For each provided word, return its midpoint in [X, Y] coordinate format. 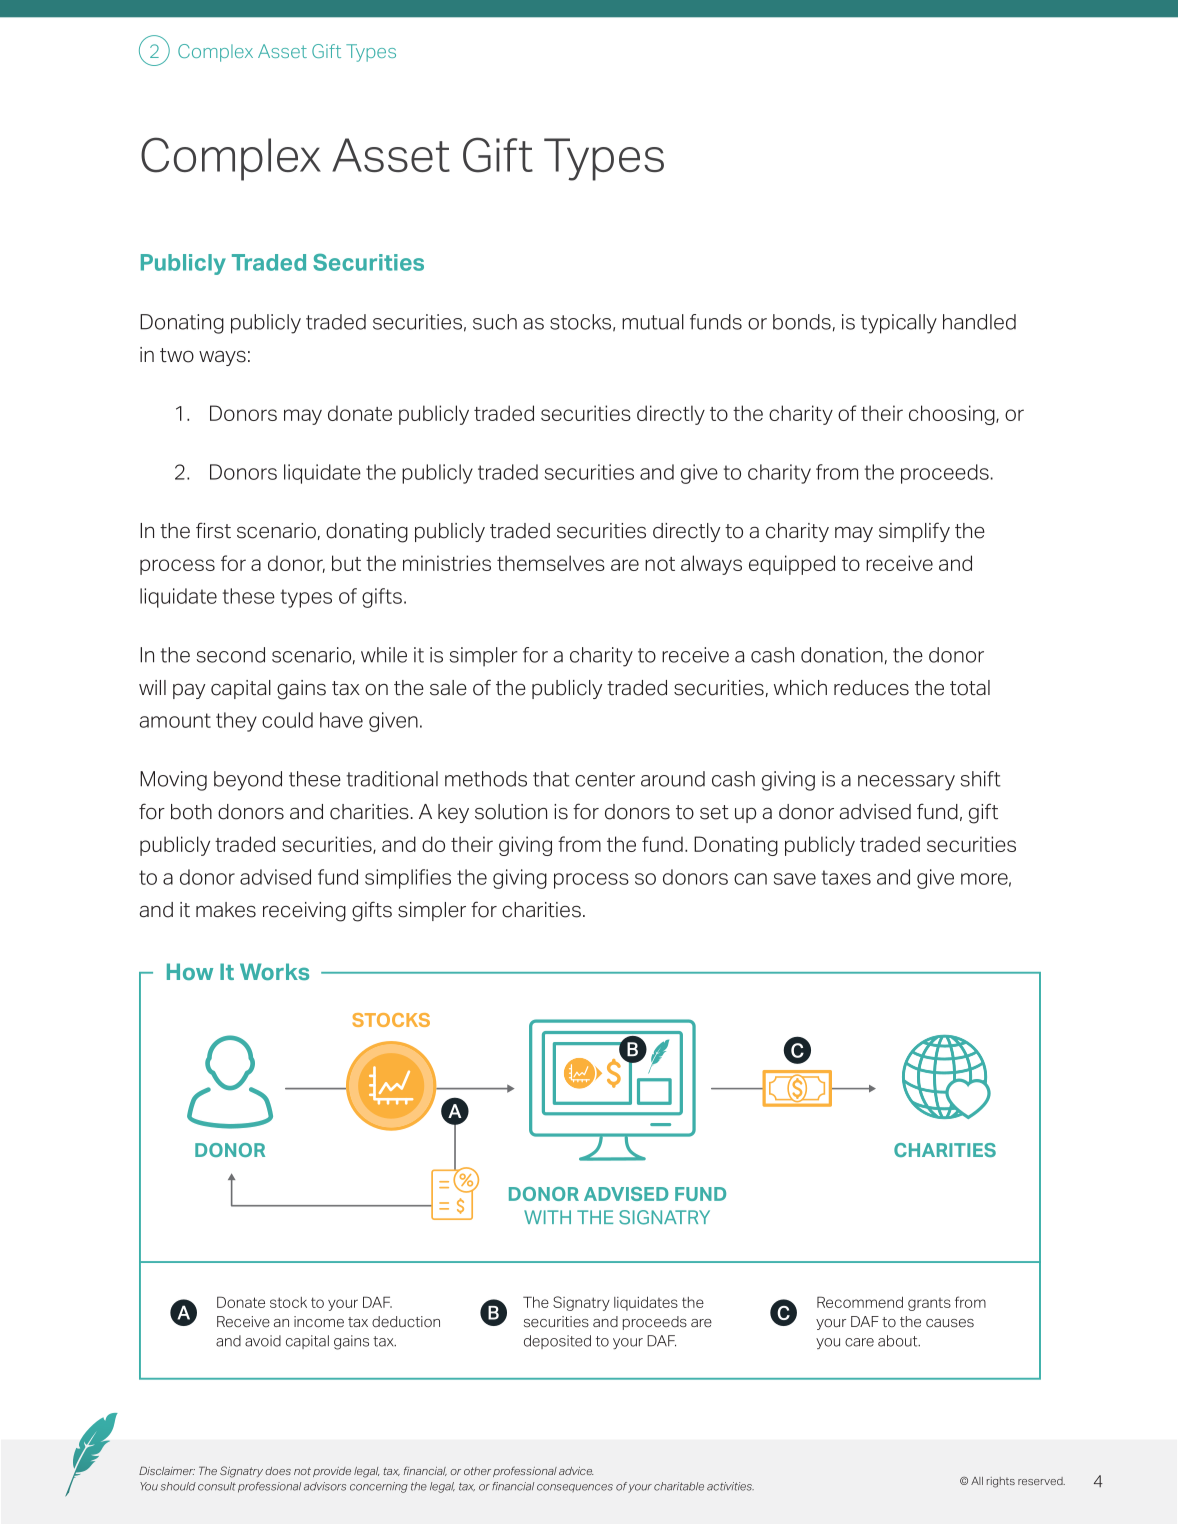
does [278, 1471]
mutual [653, 322]
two [177, 355]
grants [929, 1304]
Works [274, 971]
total [970, 688]
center [605, 779]
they [236, 722]
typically [899, 324]
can [750, 879]
